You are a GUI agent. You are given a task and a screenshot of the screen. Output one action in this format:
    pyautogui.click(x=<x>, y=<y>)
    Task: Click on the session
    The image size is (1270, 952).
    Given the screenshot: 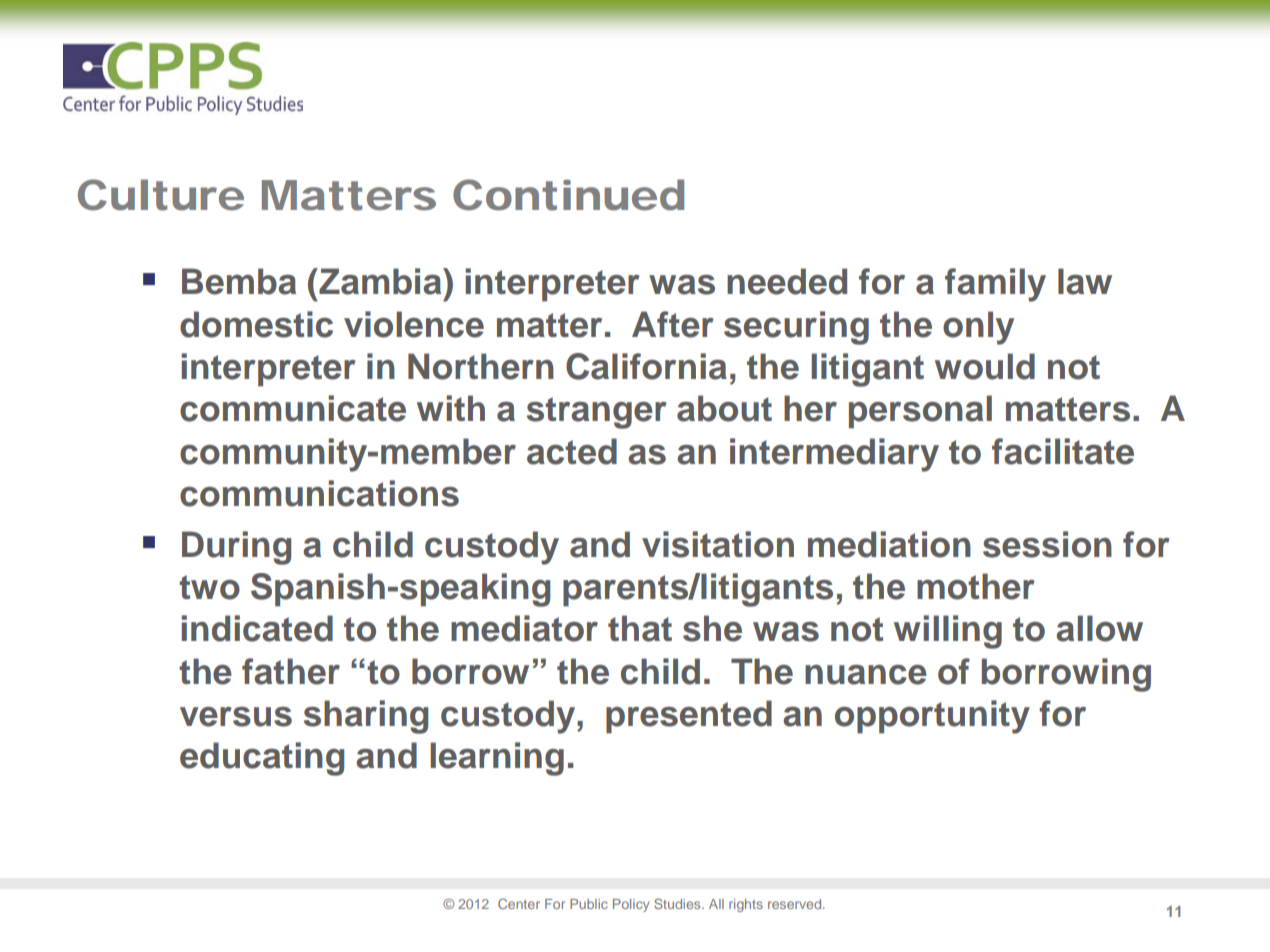 What is the action you would take?
    pyautogui.click(x=1047, y=544)
